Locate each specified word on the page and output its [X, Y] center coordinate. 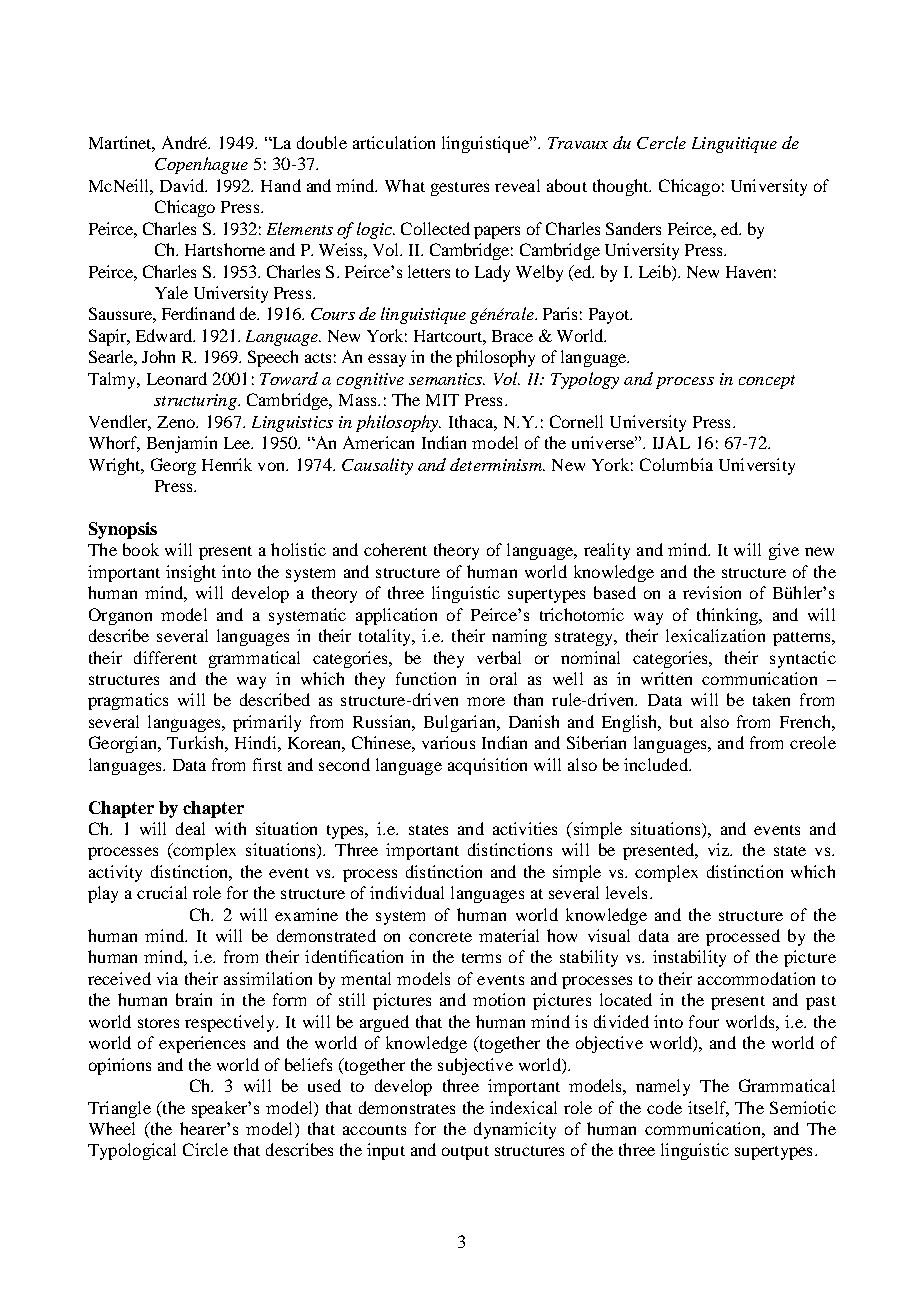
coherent [395, 549]
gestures [460, 189]
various [448, 742]
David [183, 185]
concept [767, 382]
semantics [447, 379]
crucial [162, 892]
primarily [267, 723]
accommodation [756, 978]
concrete [440, 937]
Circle [205, 1149]
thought [622, 187]
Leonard [177, 378]
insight [191, 573]
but [681, 721]
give [784, 551]
